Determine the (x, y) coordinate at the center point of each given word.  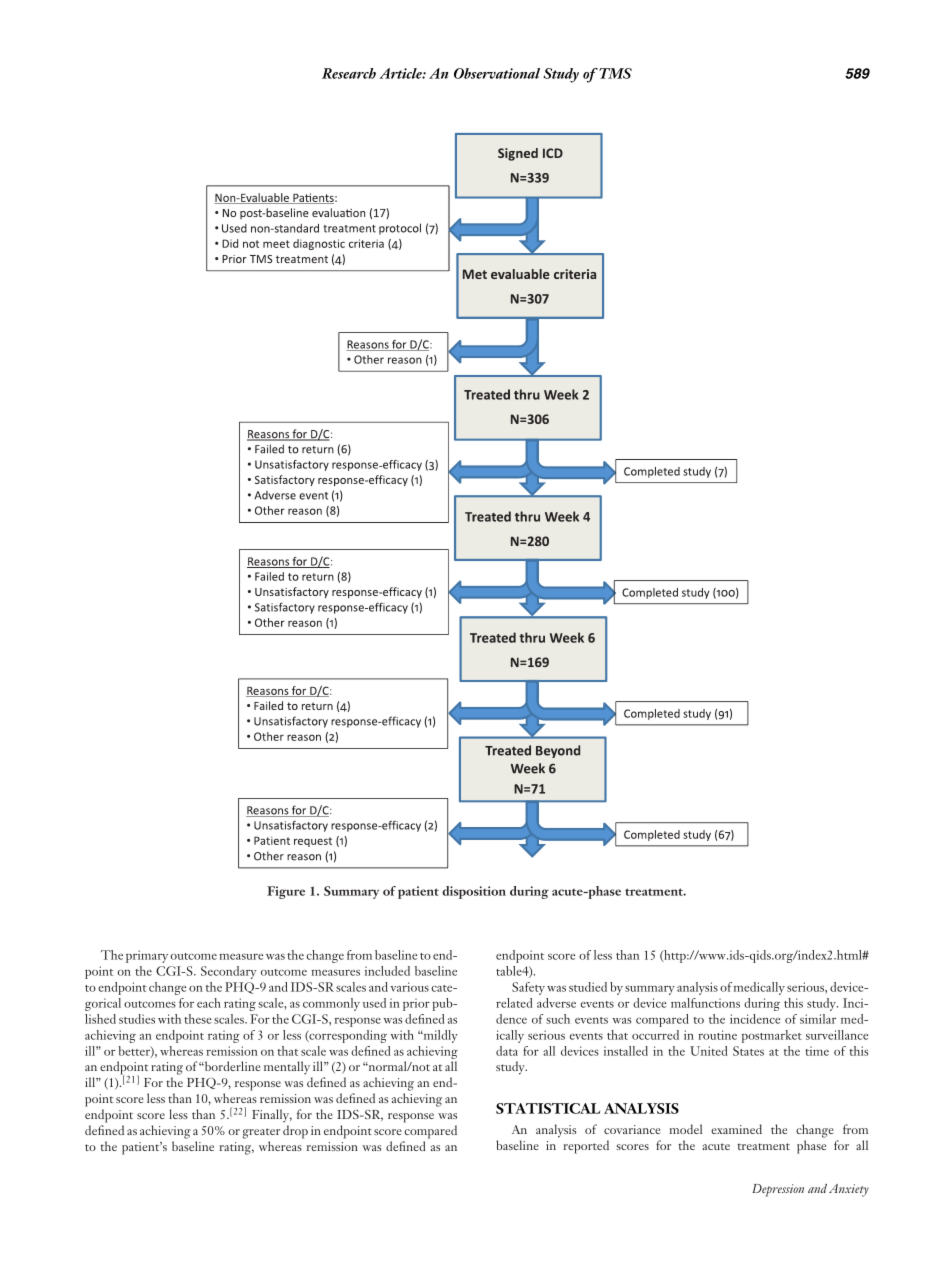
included (387, 971)
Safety (528, 988)
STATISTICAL (548, 1108)
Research (349, 73)
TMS (614, 73)
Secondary (229, 972)
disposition (474, 892)
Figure (286, 892)
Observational (497, 73)
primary (147, 956)
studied (588, 987)
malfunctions (705, 1003)
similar (818, 1019)
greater (261, 1133)
